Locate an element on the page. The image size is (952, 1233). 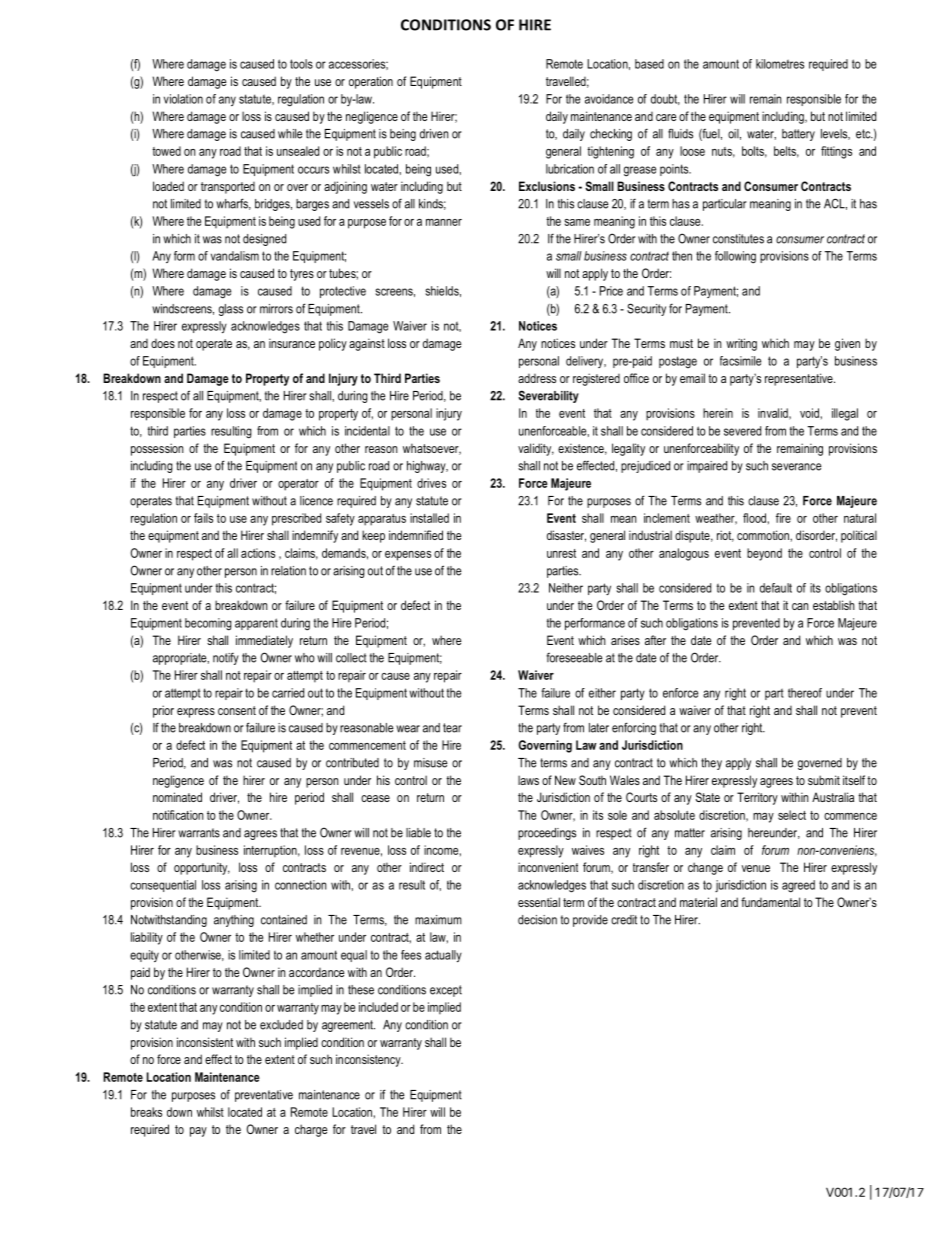
inconsistent is located at coordinates (205, 1042).
